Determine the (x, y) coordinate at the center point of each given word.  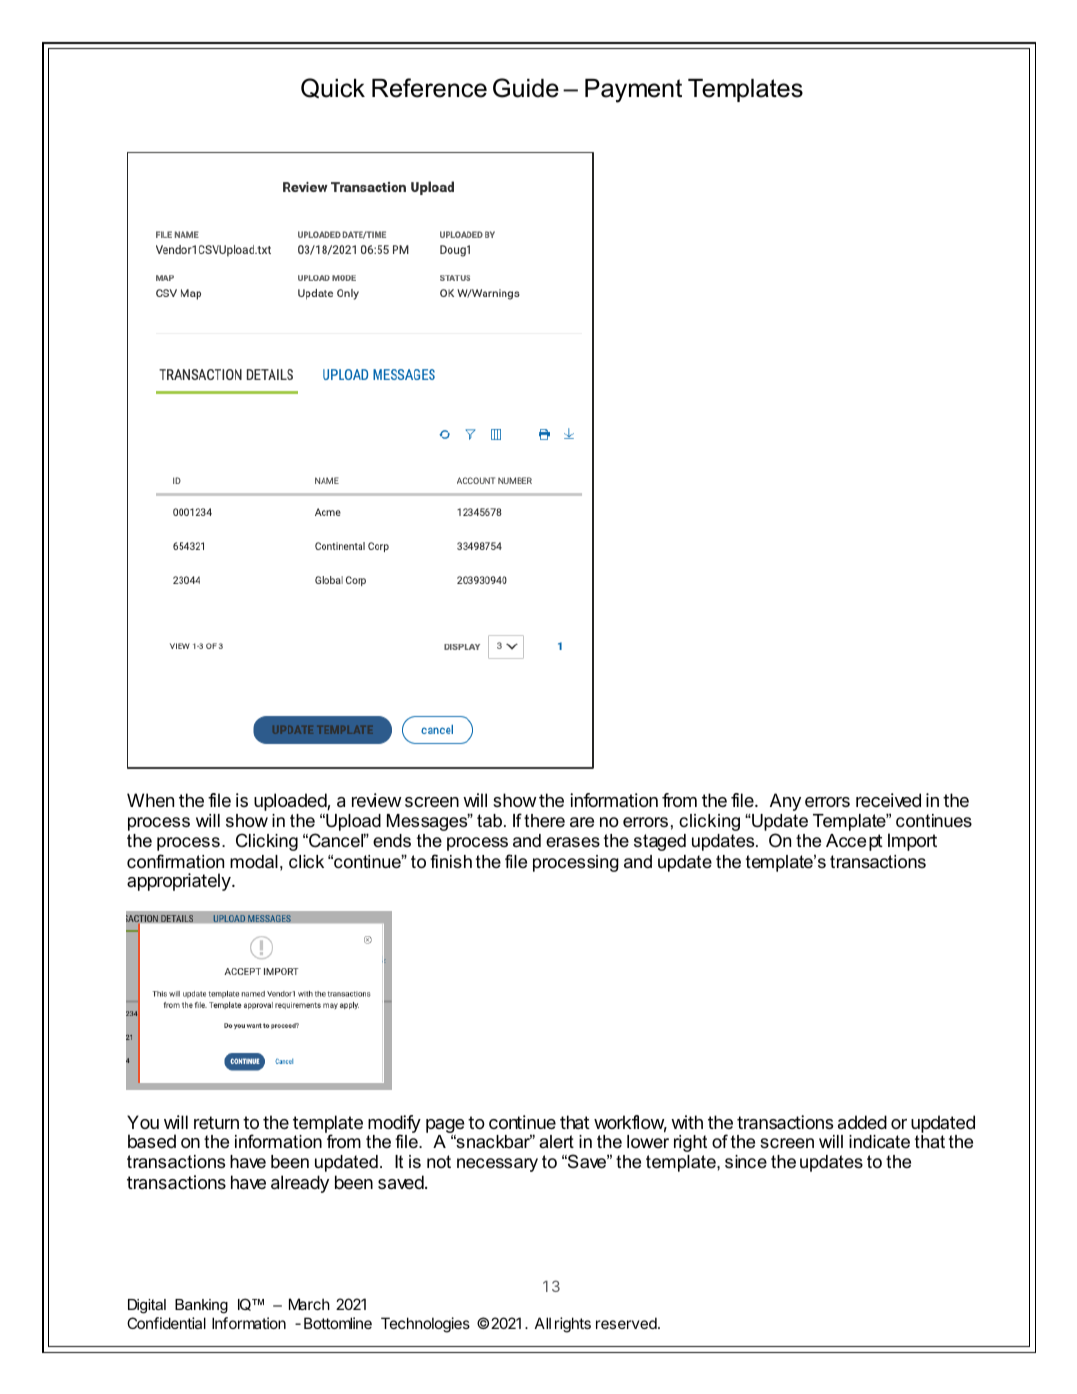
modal (254, 862)
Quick (333, 88)
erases (573, 842)
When (150, 800)
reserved (627, 1323)
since (746, 1161)
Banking (201, 1306)
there (544, 820)
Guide (526, 88)
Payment (633, 91)
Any (785, 802)
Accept (854, 842)
